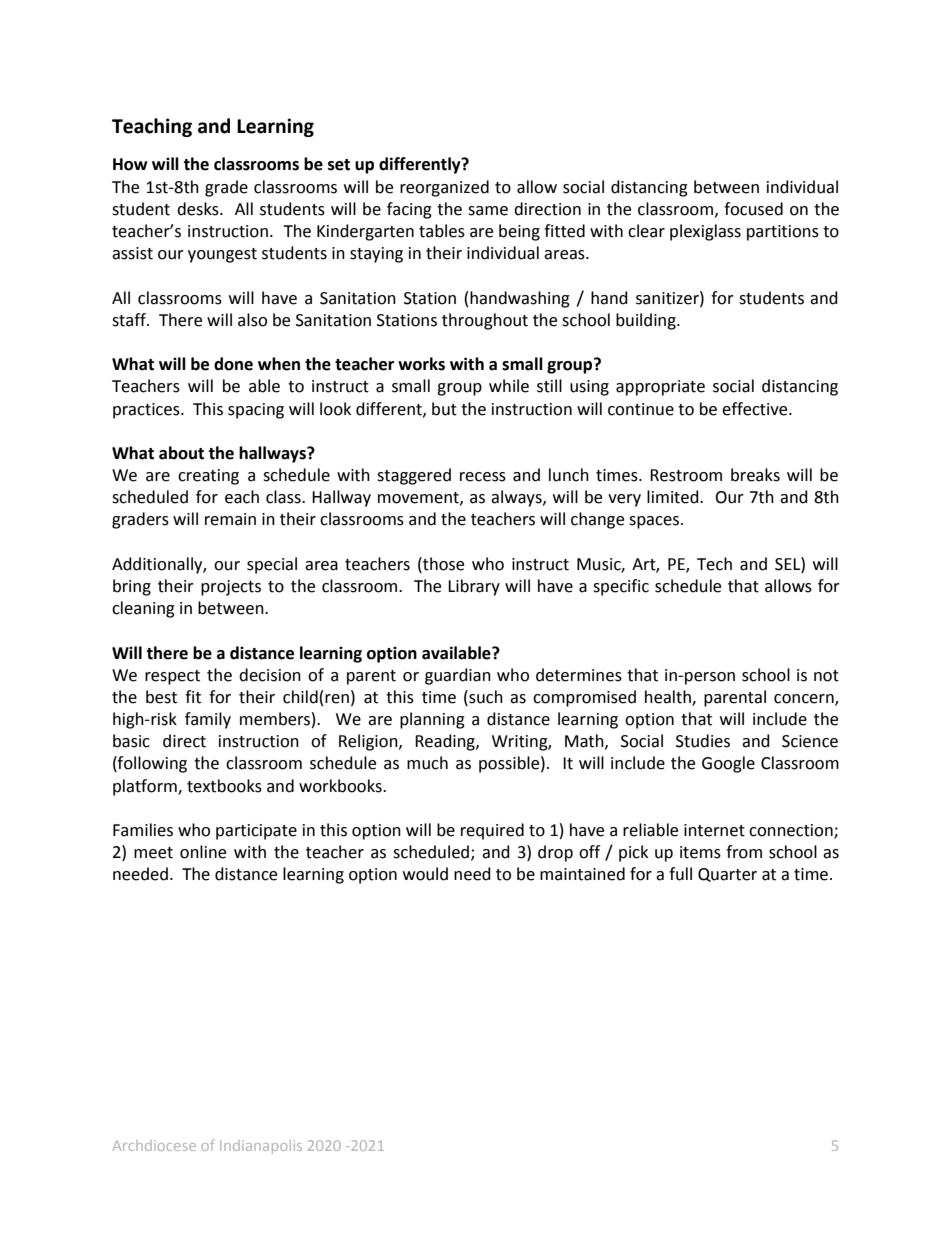 This document has height=1233, width=952. I want to click on focused, so click(753, 209).
